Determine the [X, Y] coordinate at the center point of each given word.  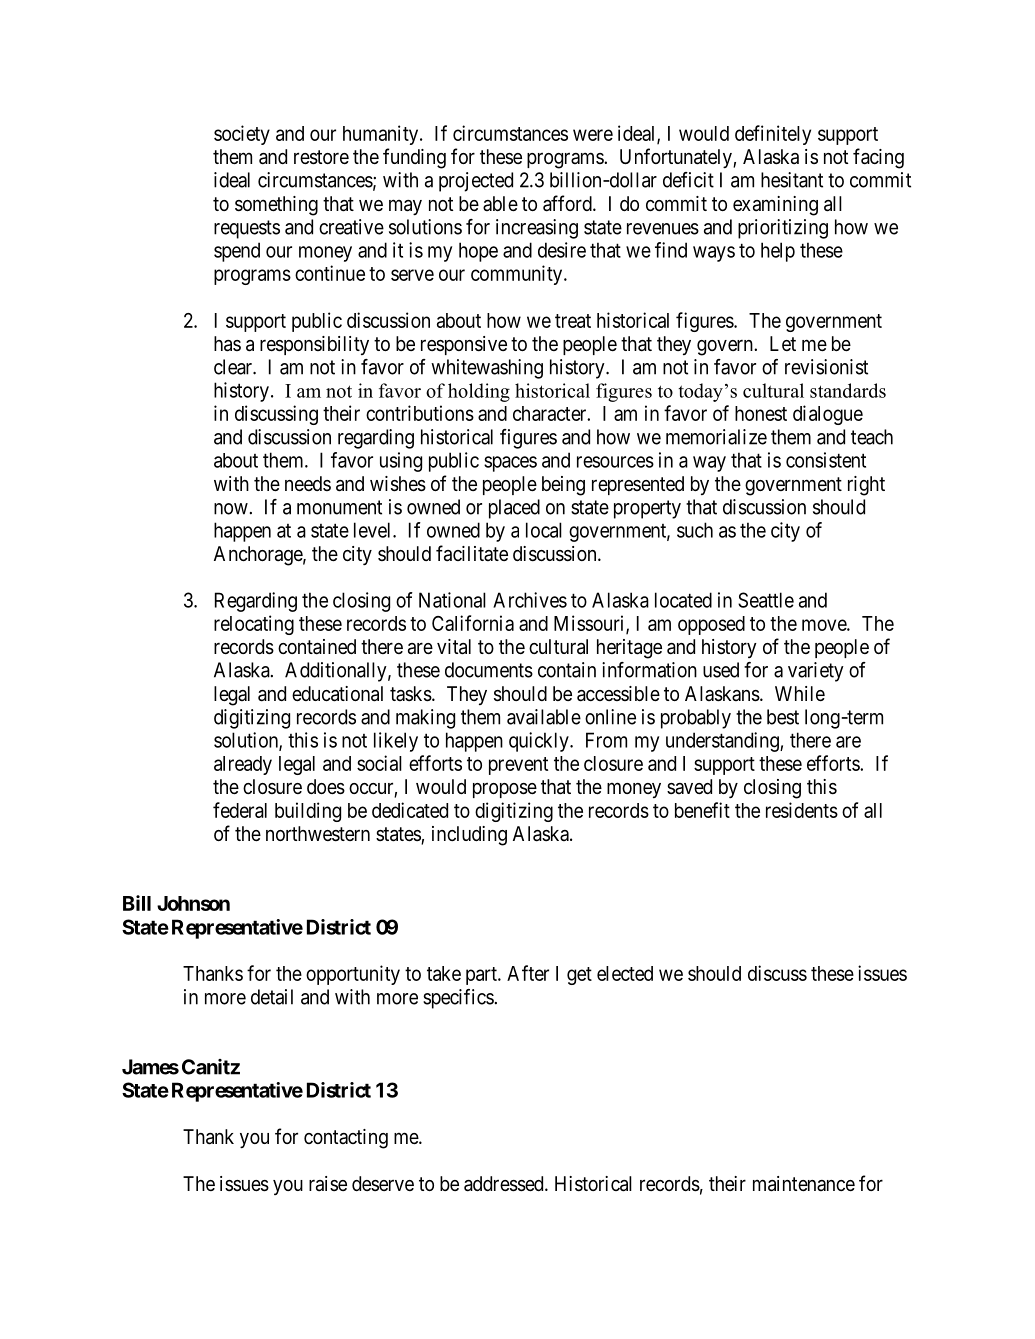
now [231, 509]
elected [625, 973]
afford [568, 203]
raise [328, 1184]
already [243, 765]
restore [321, 157]
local [544, 530]
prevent [518, 766]
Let [783, 343]
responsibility [314, 345]
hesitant [792, 180]
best [783, 717]
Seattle [766, 600]
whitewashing [487, 369]
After [528, 973]
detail [272, 997]
